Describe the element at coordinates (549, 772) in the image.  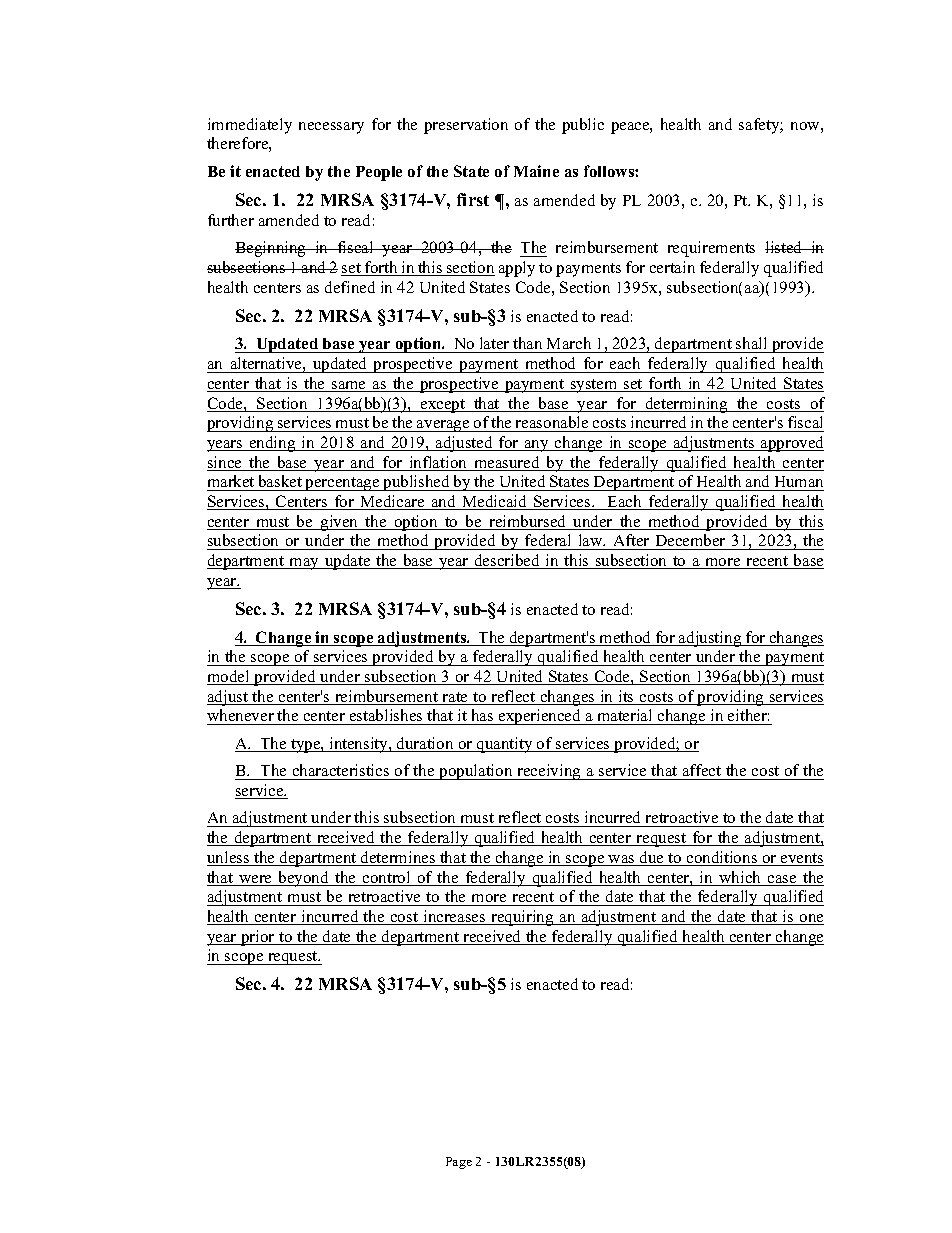
I see `receiving` at that location.
